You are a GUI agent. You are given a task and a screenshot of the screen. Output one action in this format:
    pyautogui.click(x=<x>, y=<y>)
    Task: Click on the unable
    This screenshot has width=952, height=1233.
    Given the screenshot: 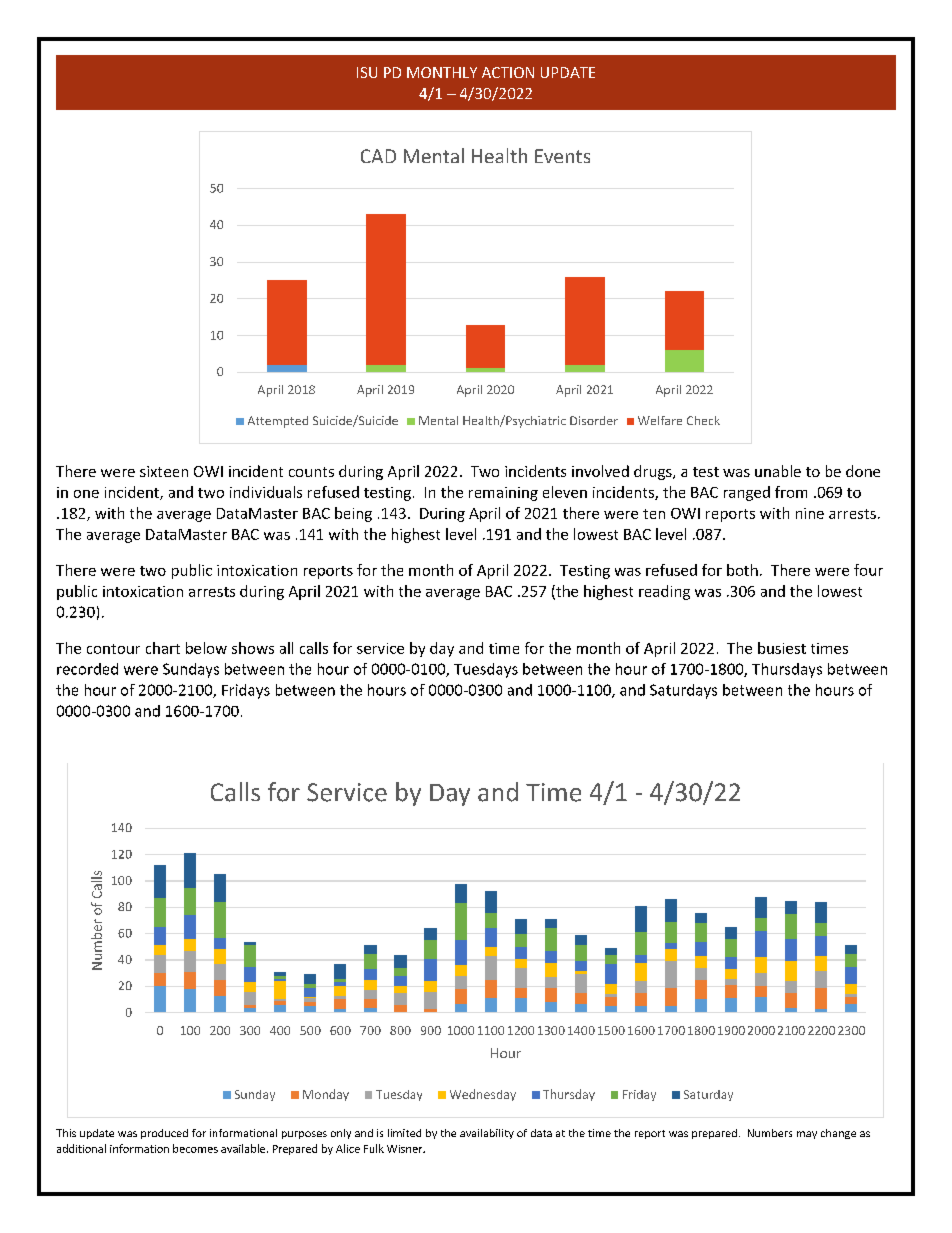 What is the action you would take?
    pyautogui.click(x=778, y=471)
